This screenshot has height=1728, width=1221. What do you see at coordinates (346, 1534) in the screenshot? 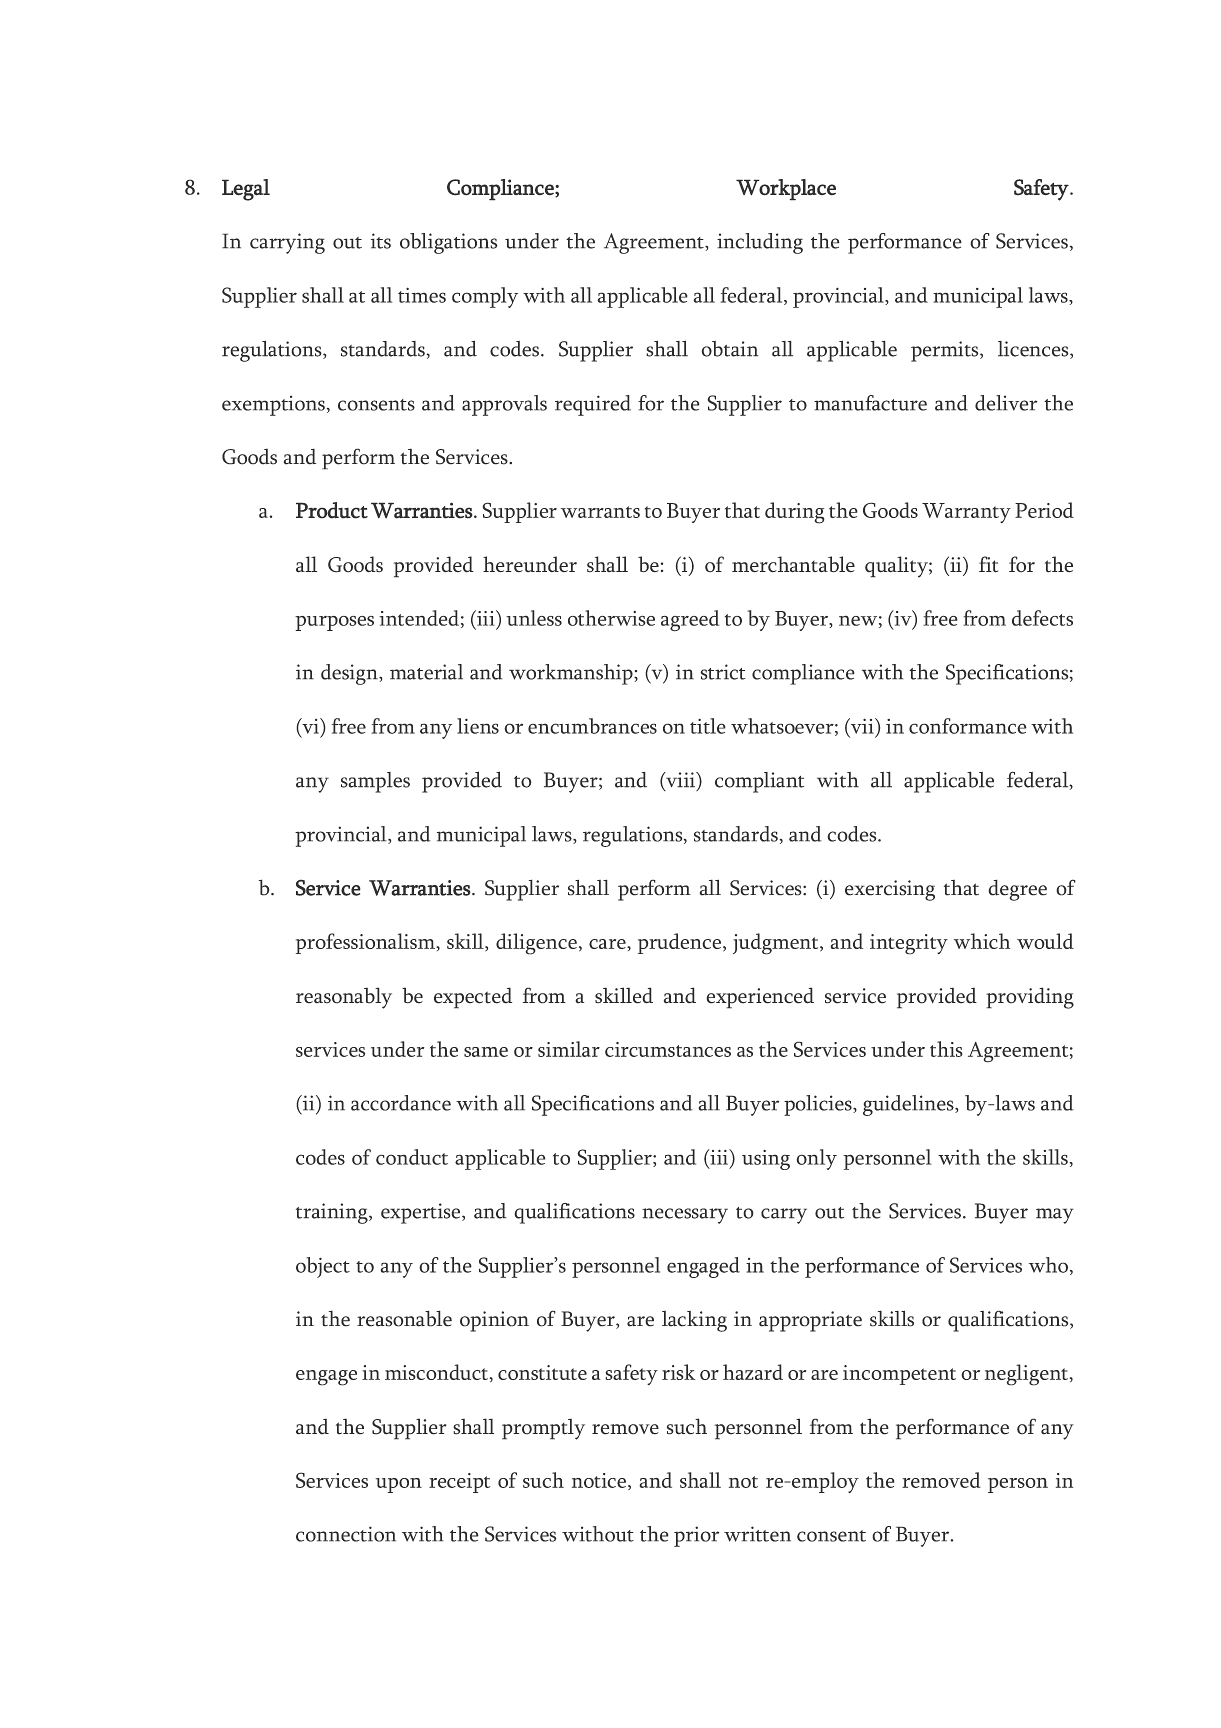
I see `connection` at bounding box center [346, 1534].
